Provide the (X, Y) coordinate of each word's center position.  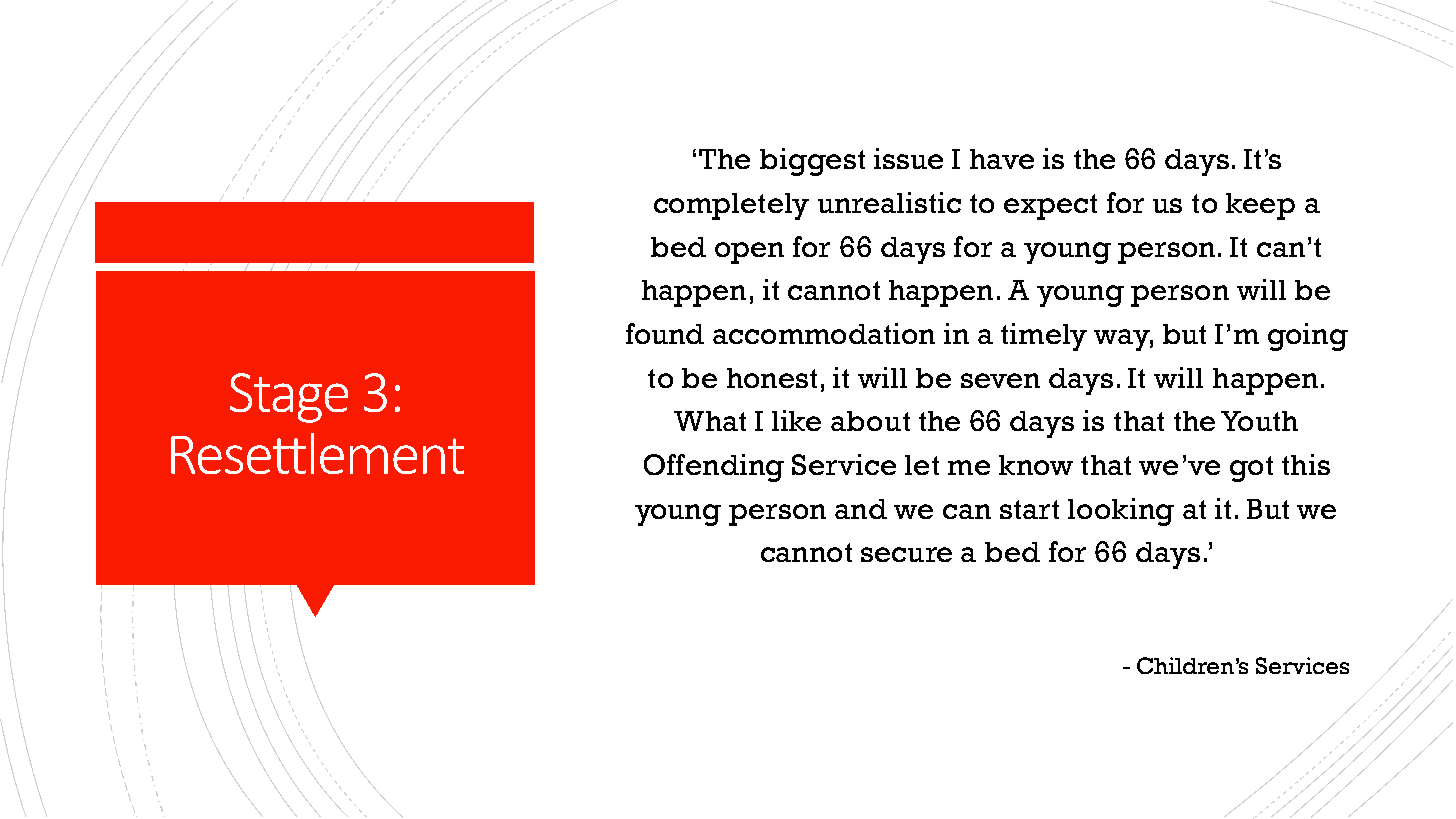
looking (1121, 512)
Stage (289, 398)
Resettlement (317, 453)
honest (772, 378)
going (1308, 337)
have (1002, 159)
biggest (812, 162)
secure (906, 554)
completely (731, 206)
